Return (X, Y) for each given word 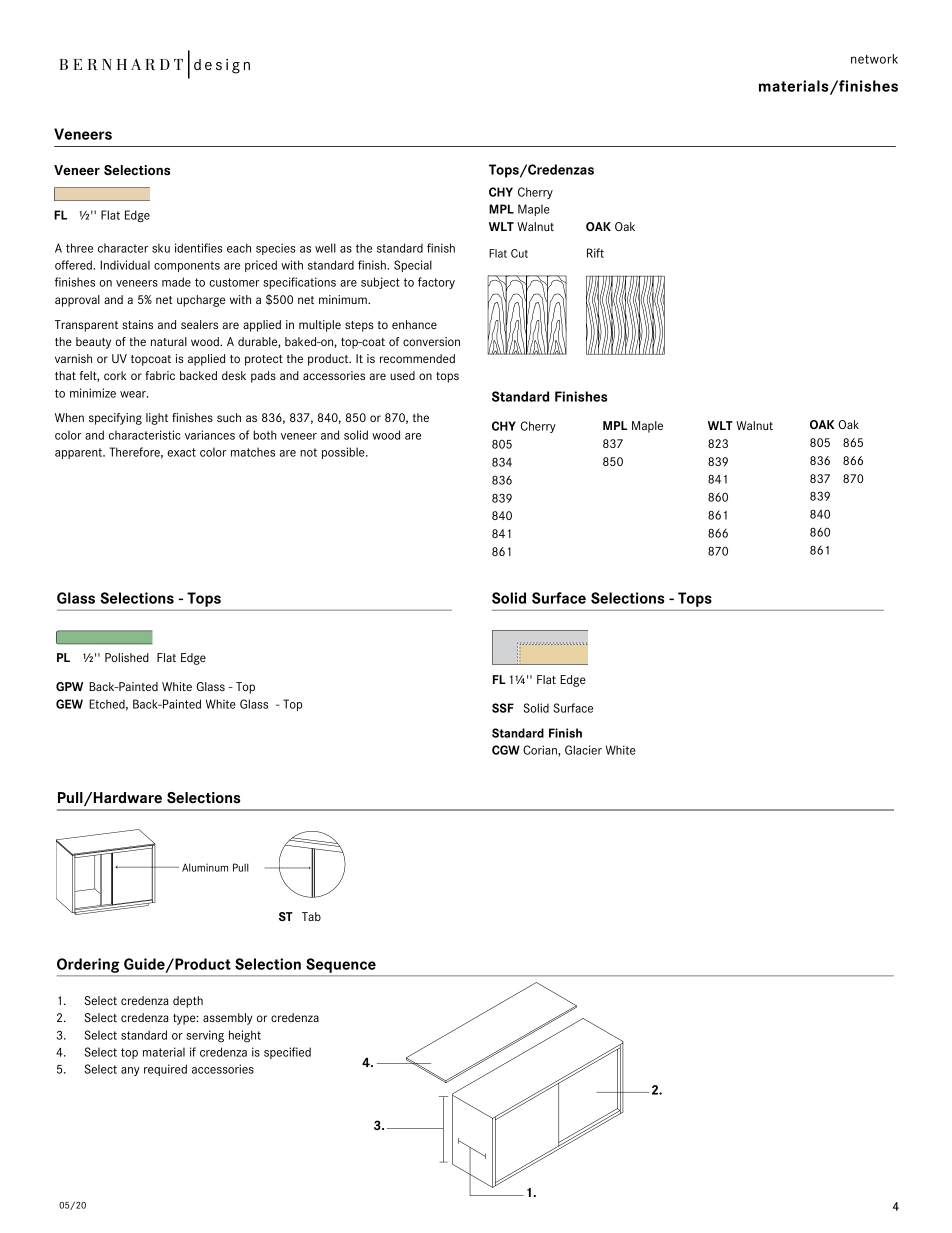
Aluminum (205, 867)
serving (205, 1036)
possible (344, 453)
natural (169, 341)
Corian (541, 751)
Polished (127, 657)
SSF (503, 708)
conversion (431, 341)
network (874, 59)
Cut (519, 253)
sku (161, 248)
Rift (595, 253)
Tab (311, 916)
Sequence (341, 965)
